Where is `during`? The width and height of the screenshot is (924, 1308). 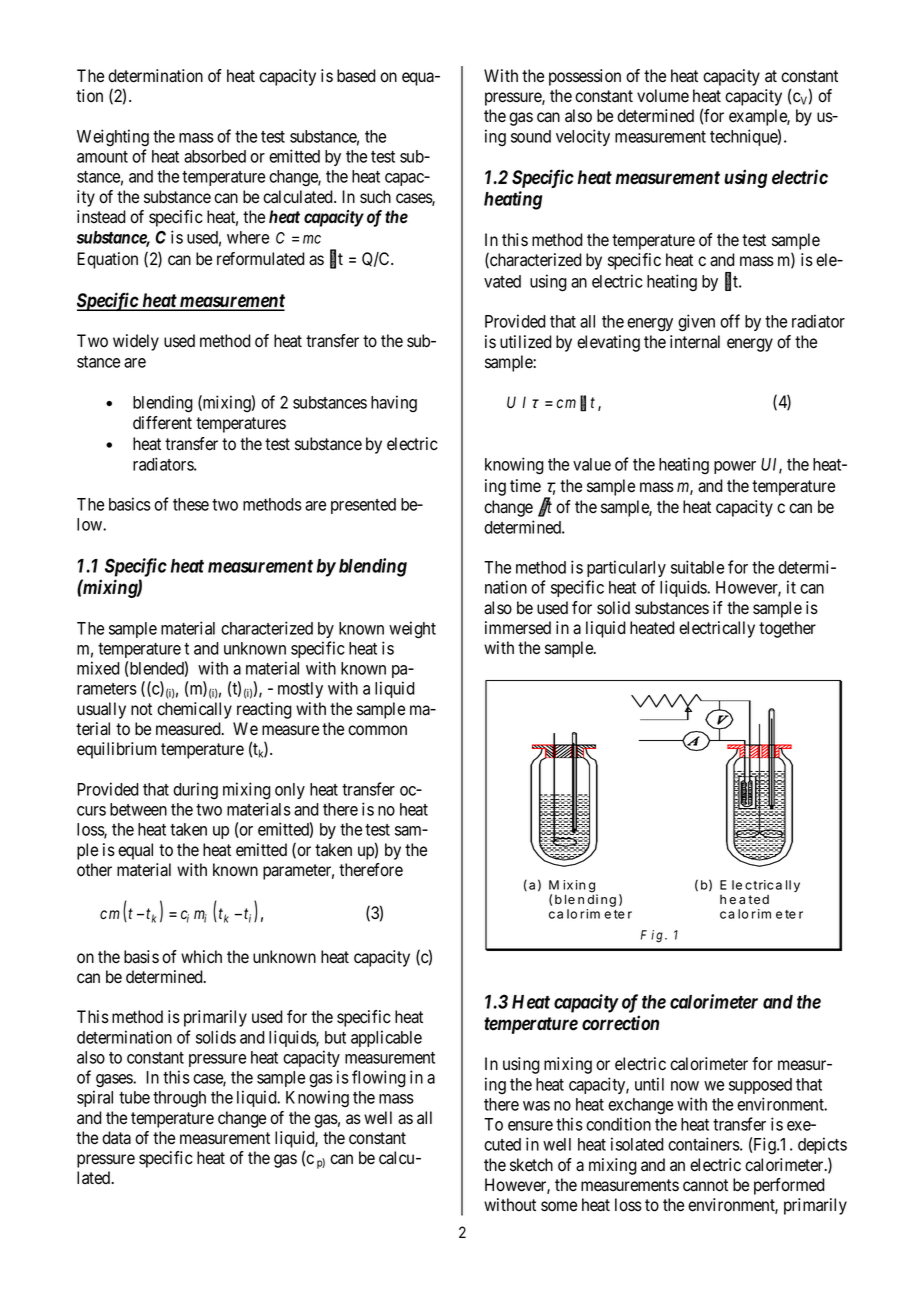 during is located at coordinates (195, 790).
